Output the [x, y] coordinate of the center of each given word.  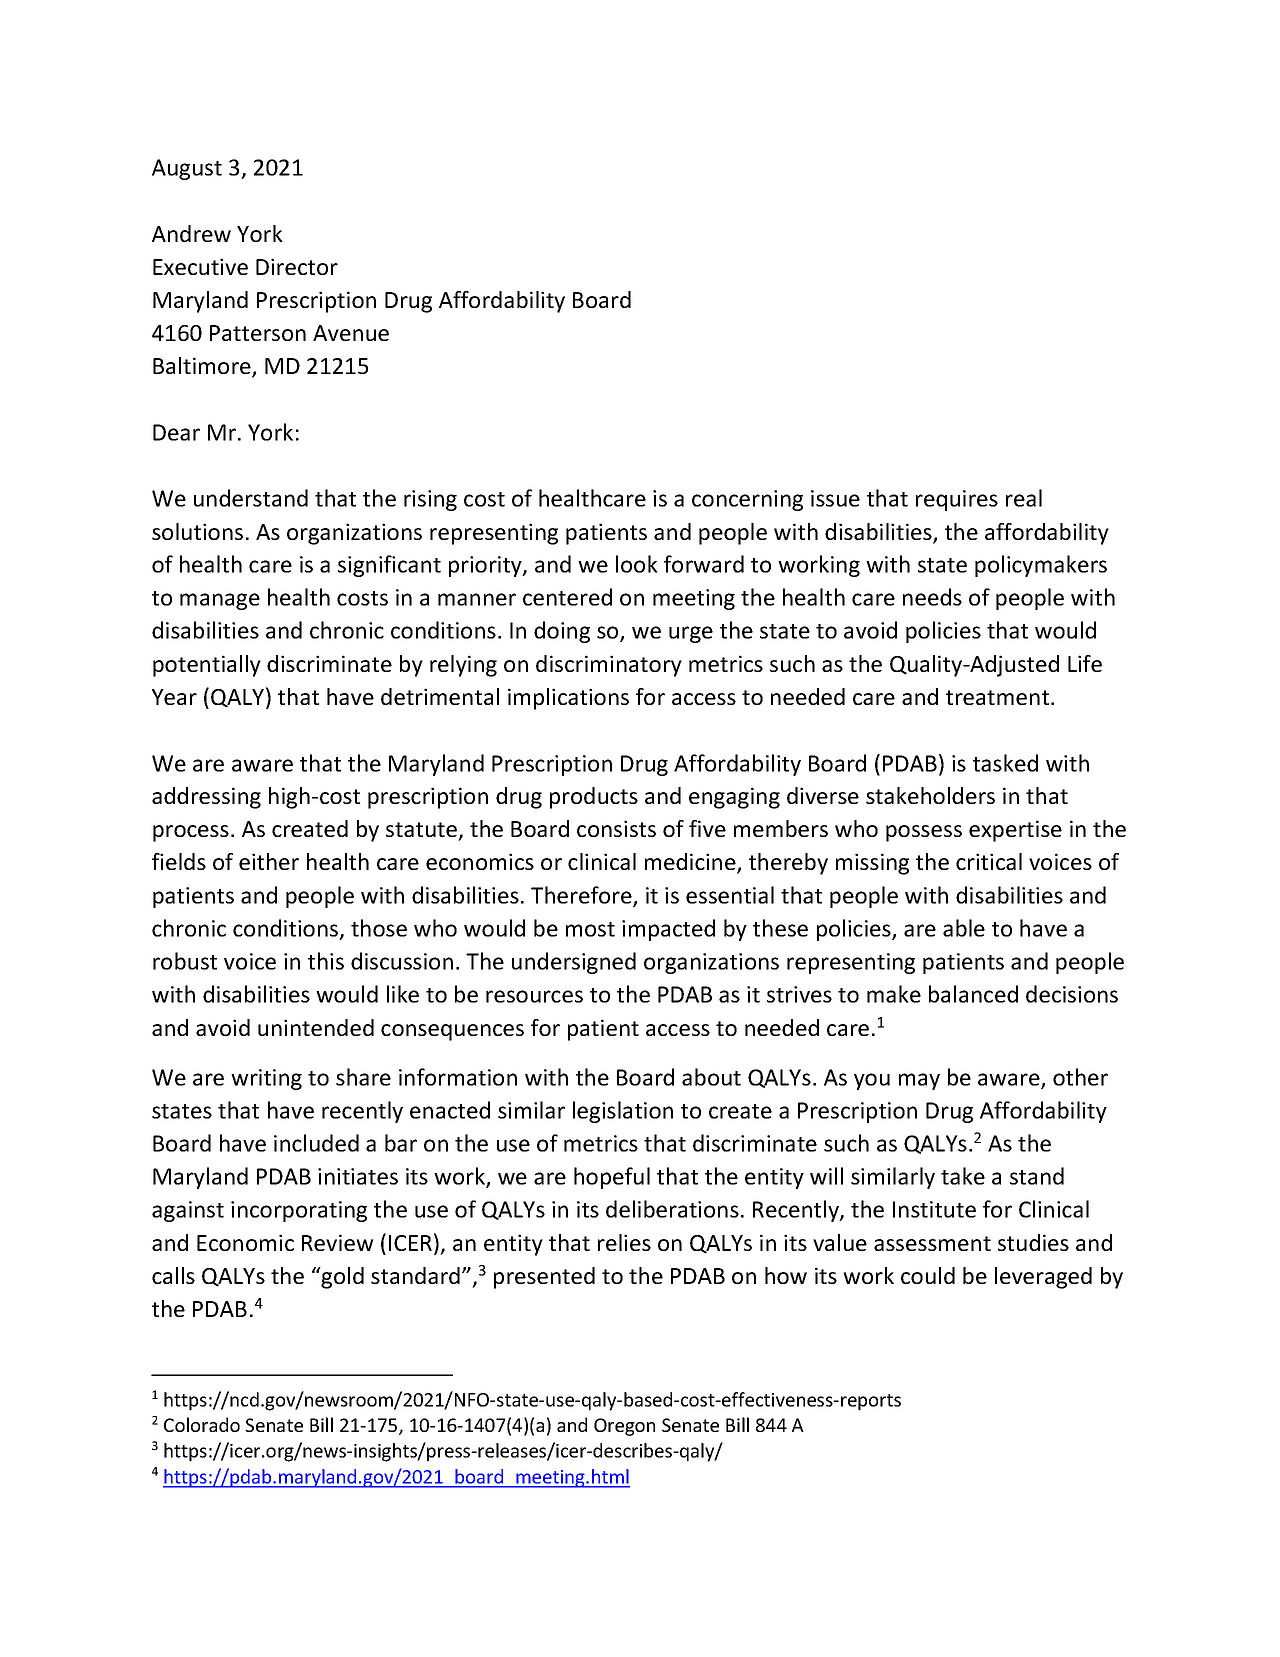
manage [220, 601]
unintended [316, 1027]
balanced [973, 994]
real [1024, 498]
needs [932, 597]
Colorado [202, 1424]
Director [297, 266]
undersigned [574, 963]
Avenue [351, 333]
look [637, 564]
